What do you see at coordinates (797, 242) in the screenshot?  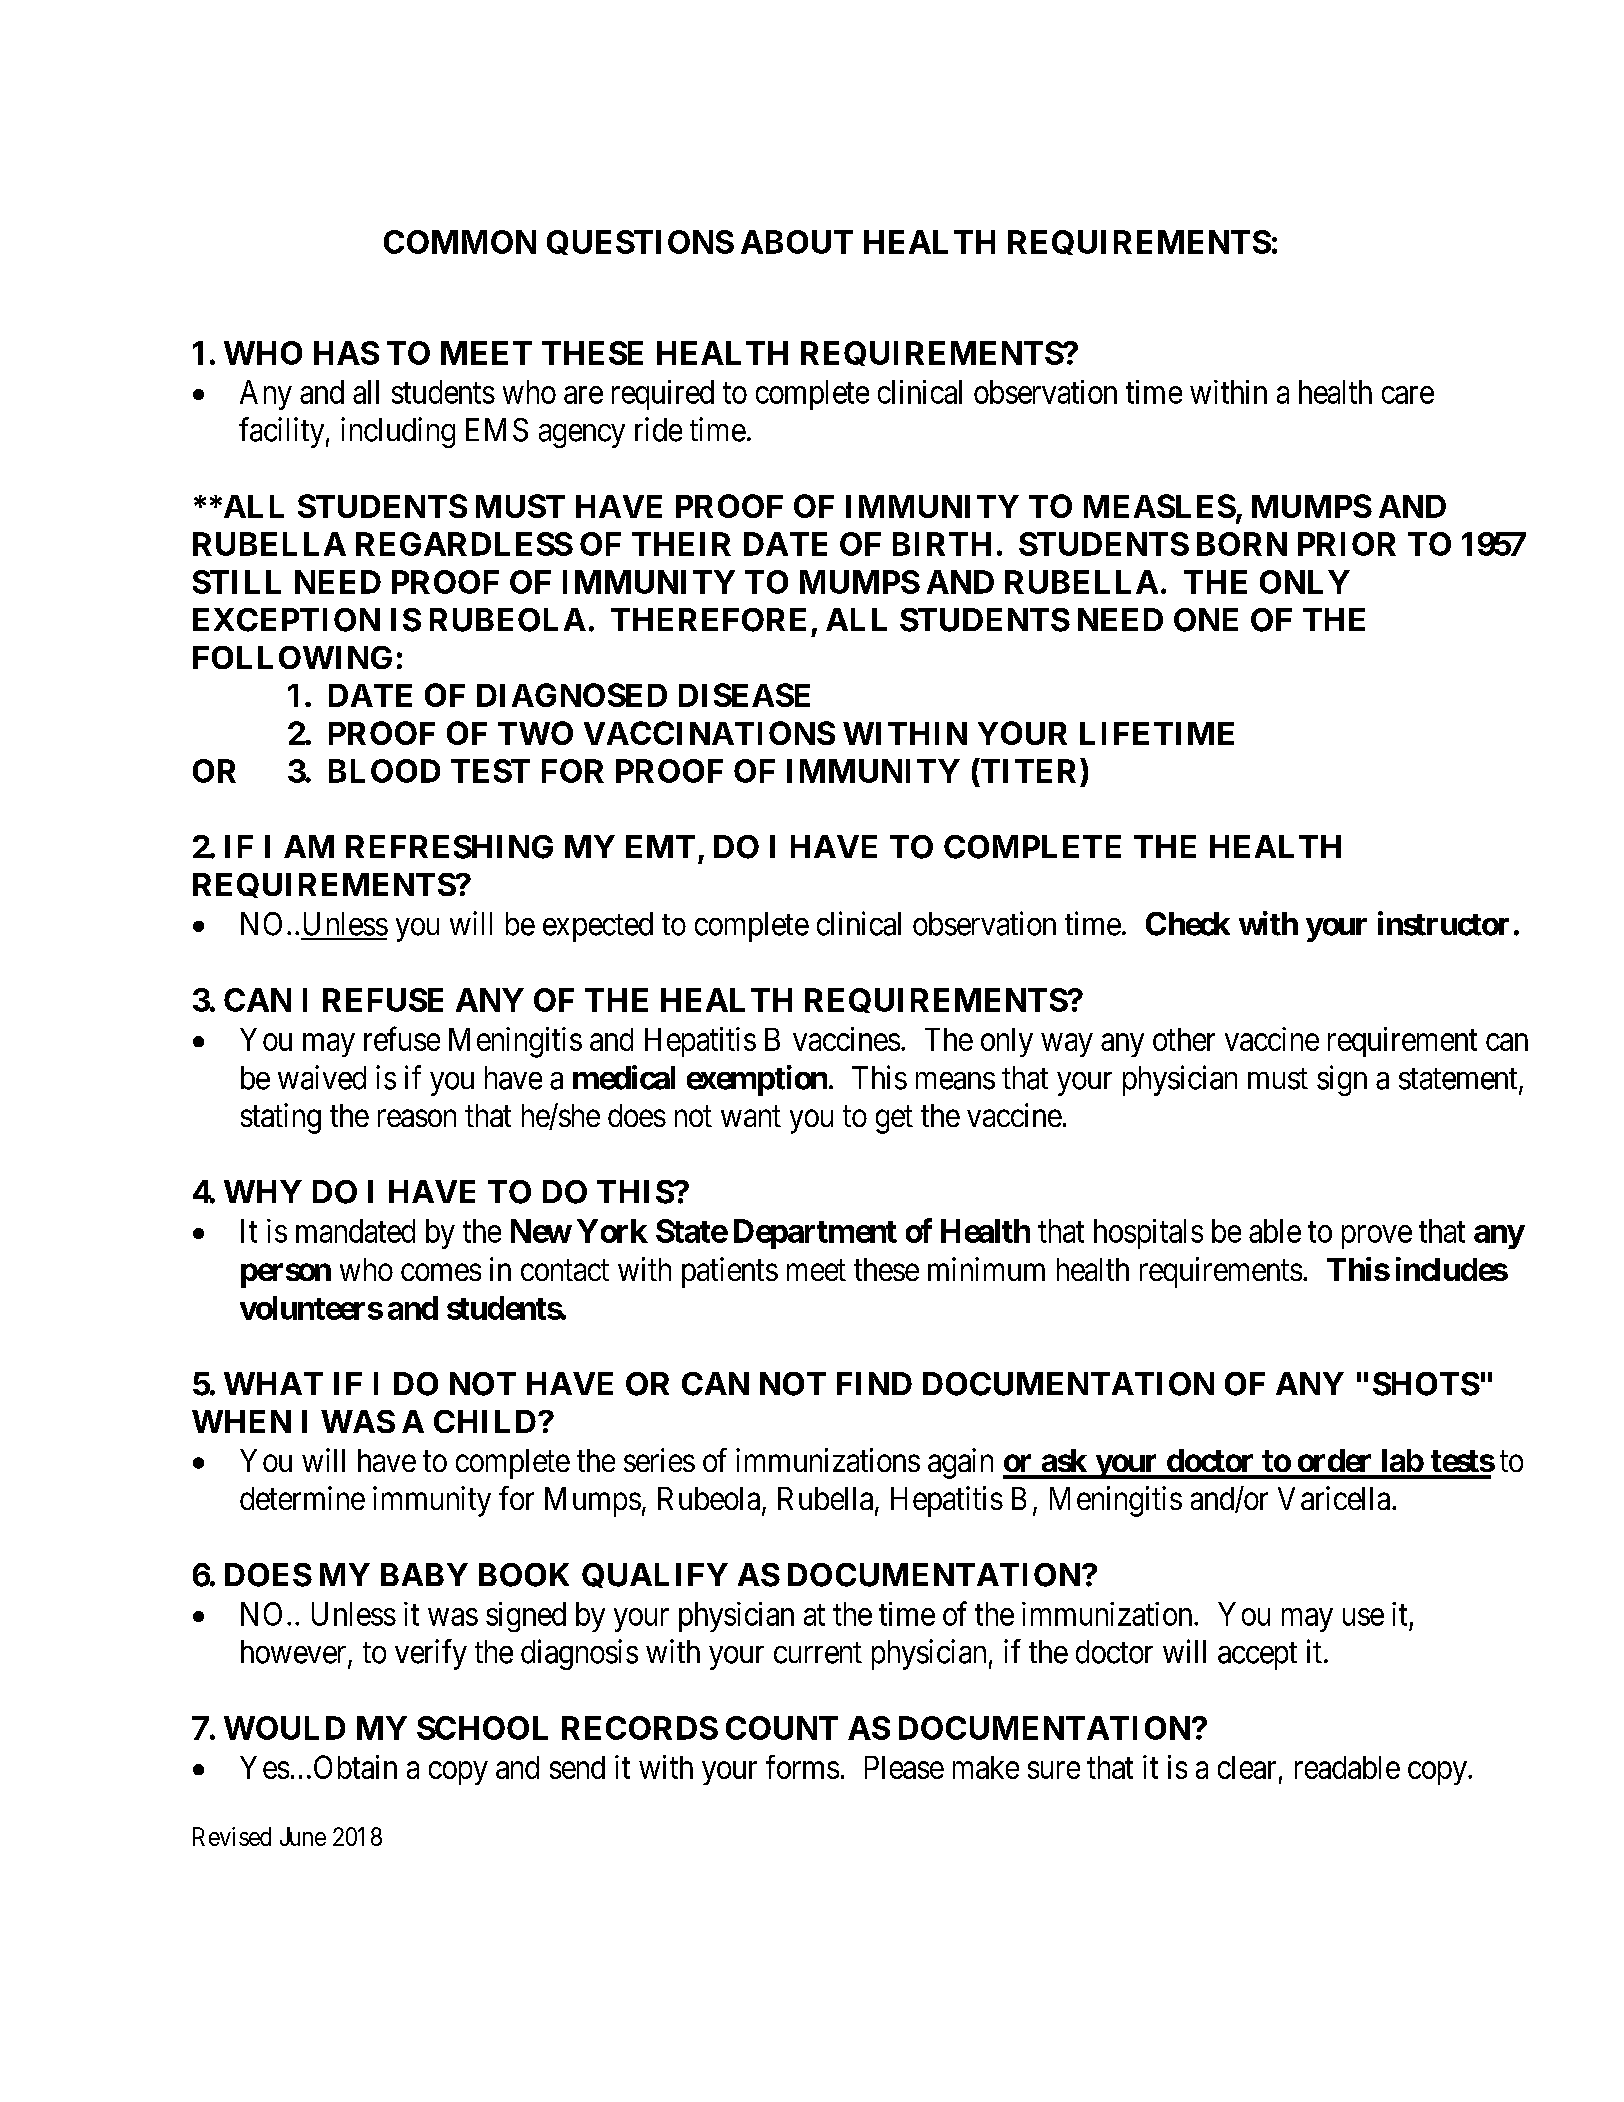 I see `ABOUT` at bounding box center [797, 242].
